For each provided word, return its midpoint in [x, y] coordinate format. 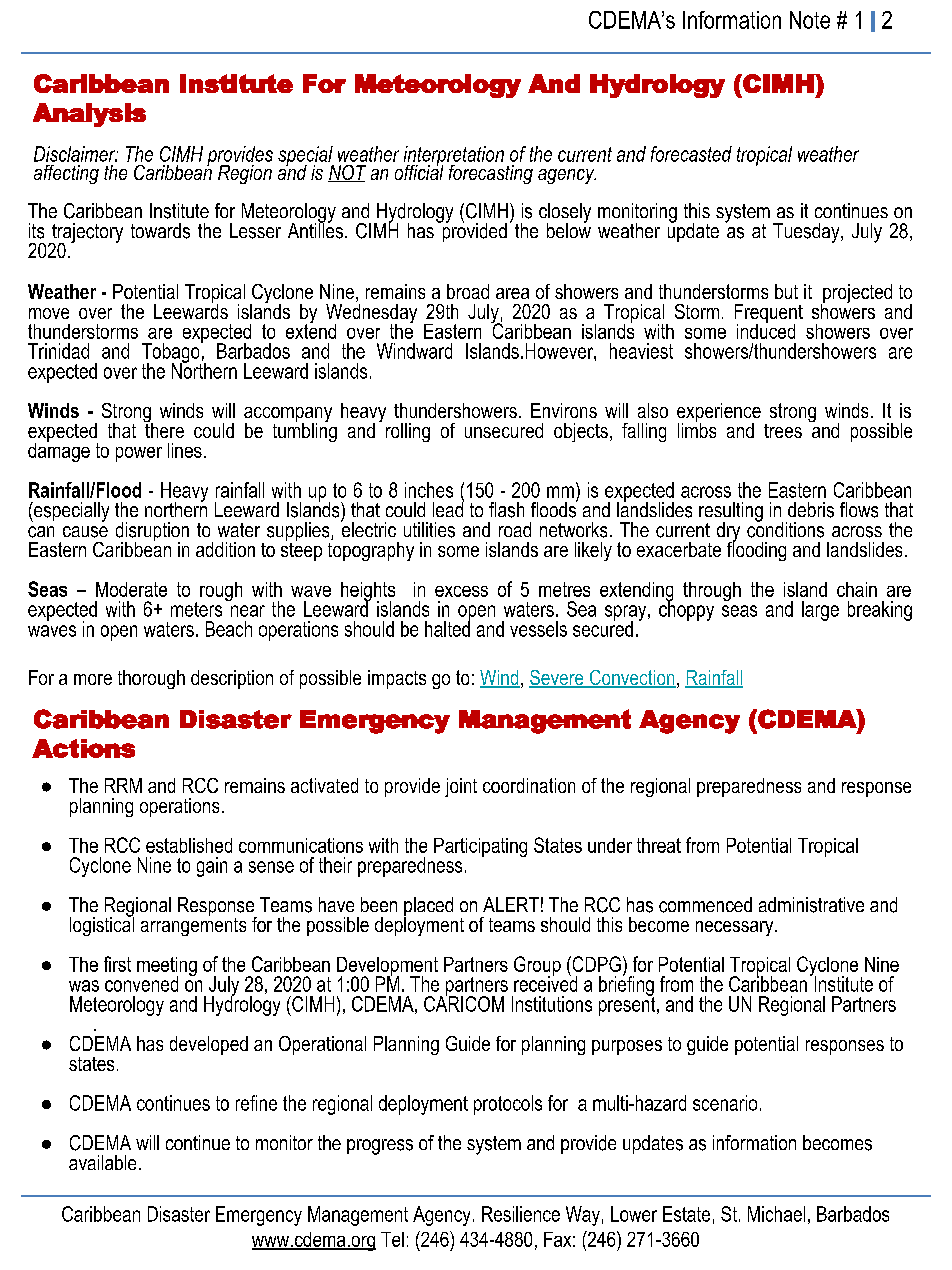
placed [428, 908]
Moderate [131, 589]
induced [766, 330]
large [820, 611]
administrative [811, 905]
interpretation [454, 157]
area [512, 293]
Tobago [172, 353]
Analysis [89, 115]
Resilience [521, 1214]
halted [447, 628]
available [102, 1162]
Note [810, 20]
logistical [102, 925]
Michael [776, 1214]
